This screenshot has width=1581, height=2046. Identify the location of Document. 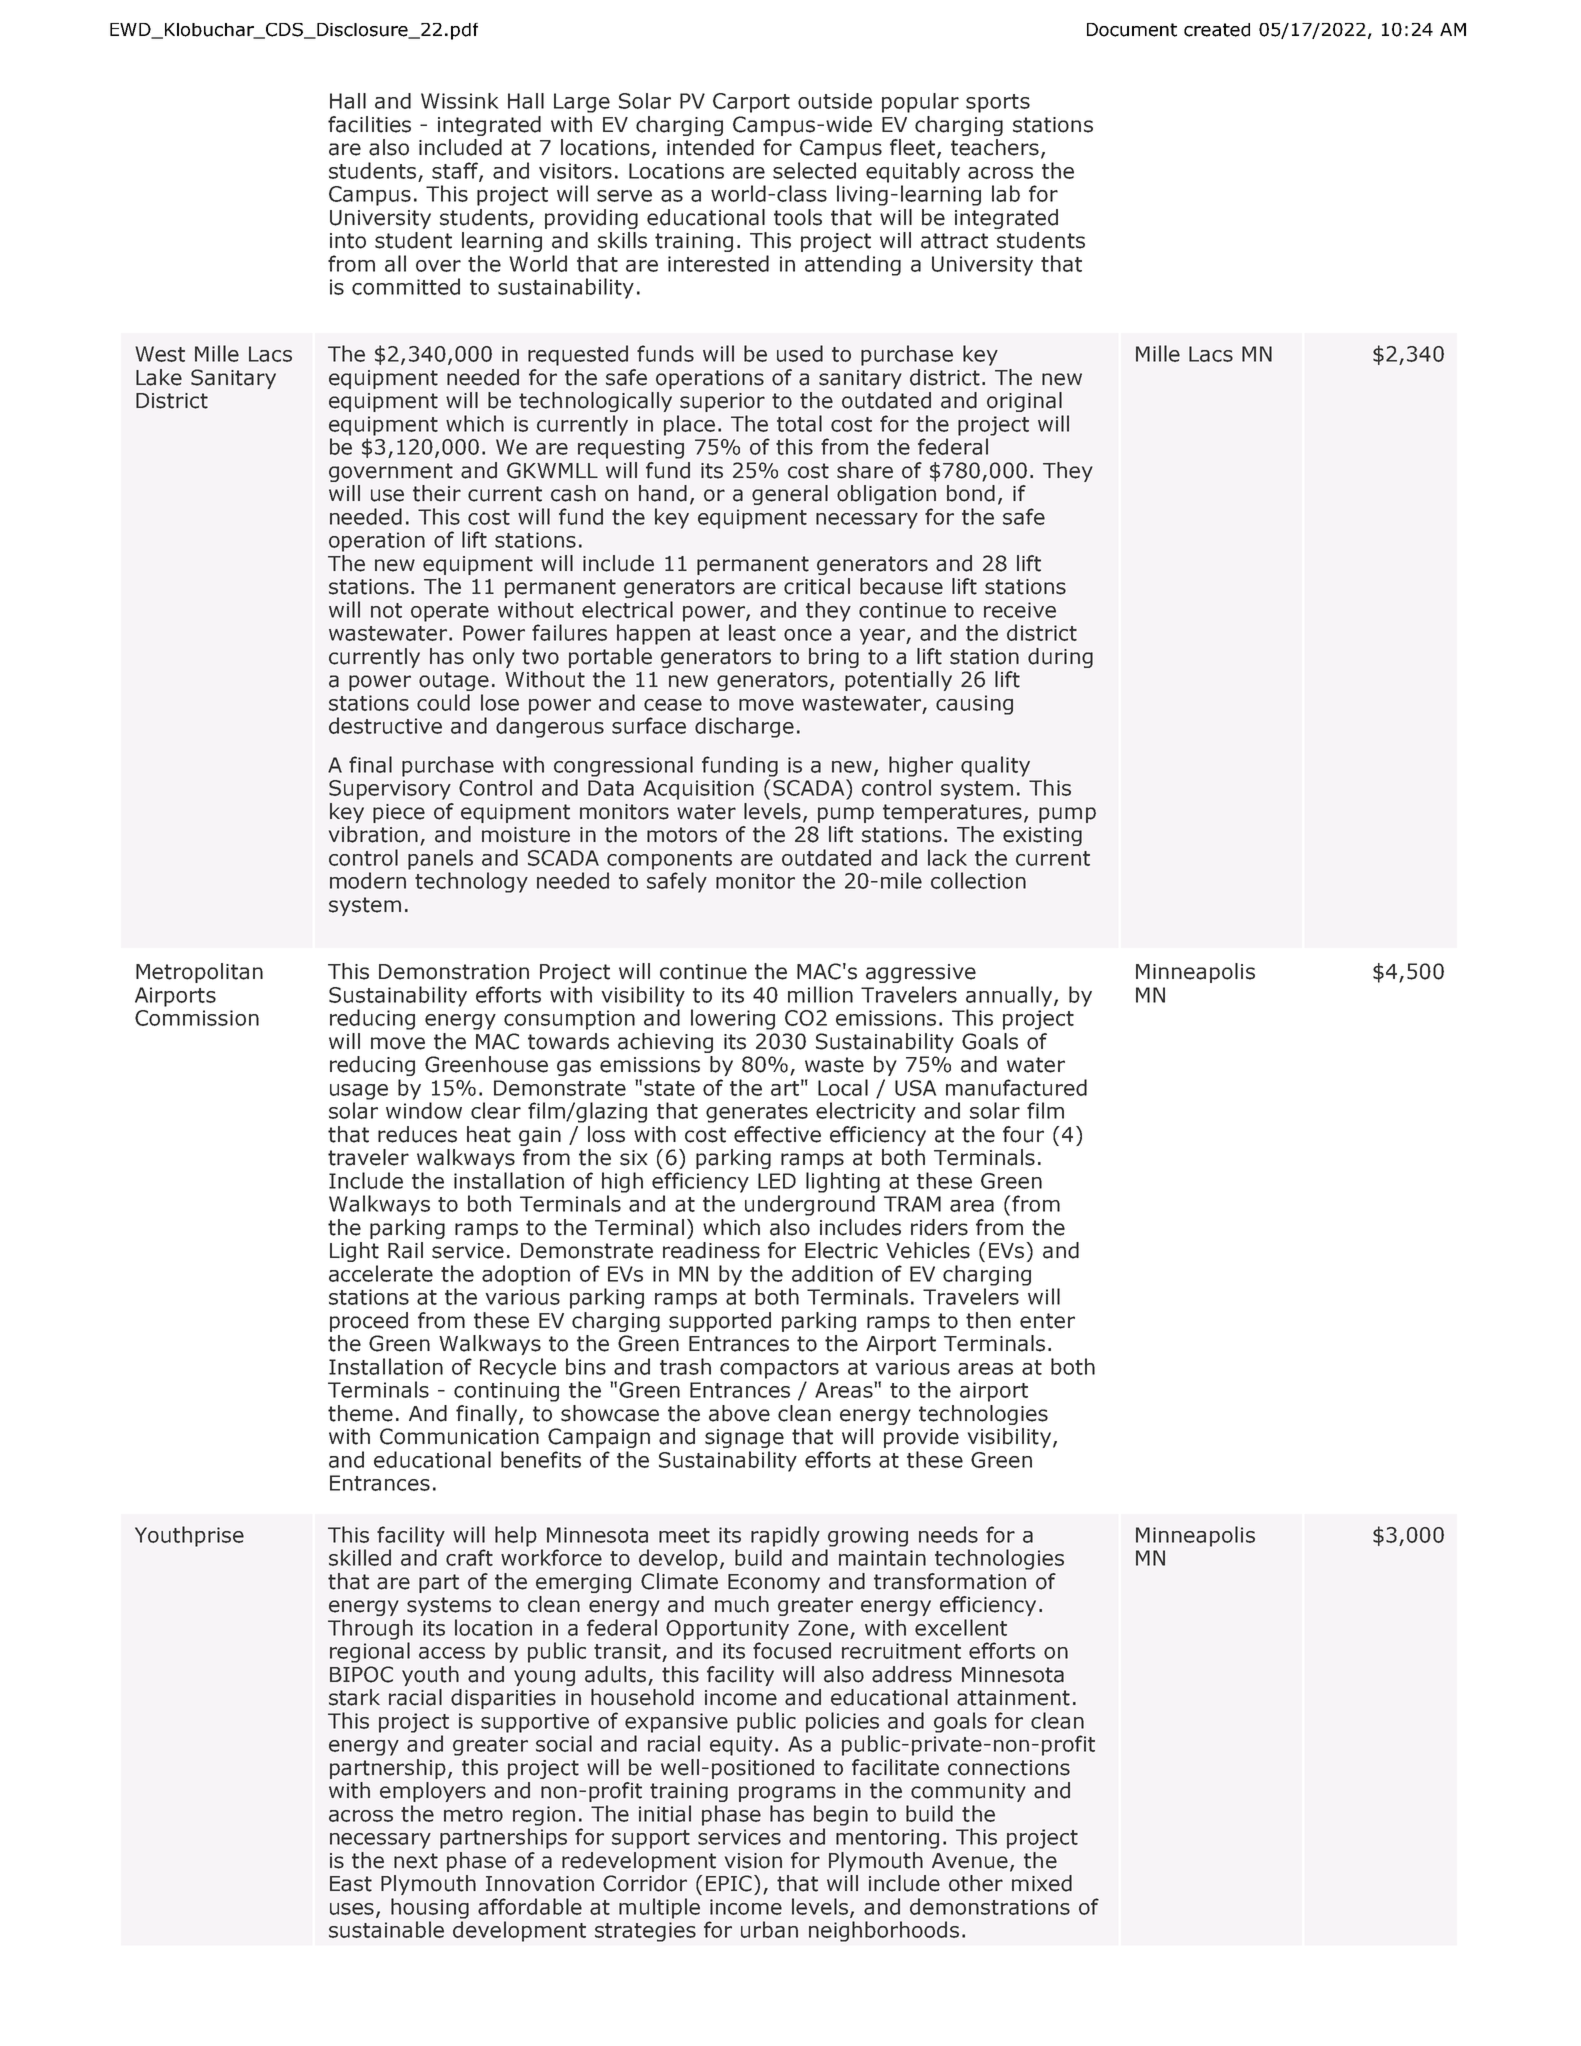
(1132, 30).
